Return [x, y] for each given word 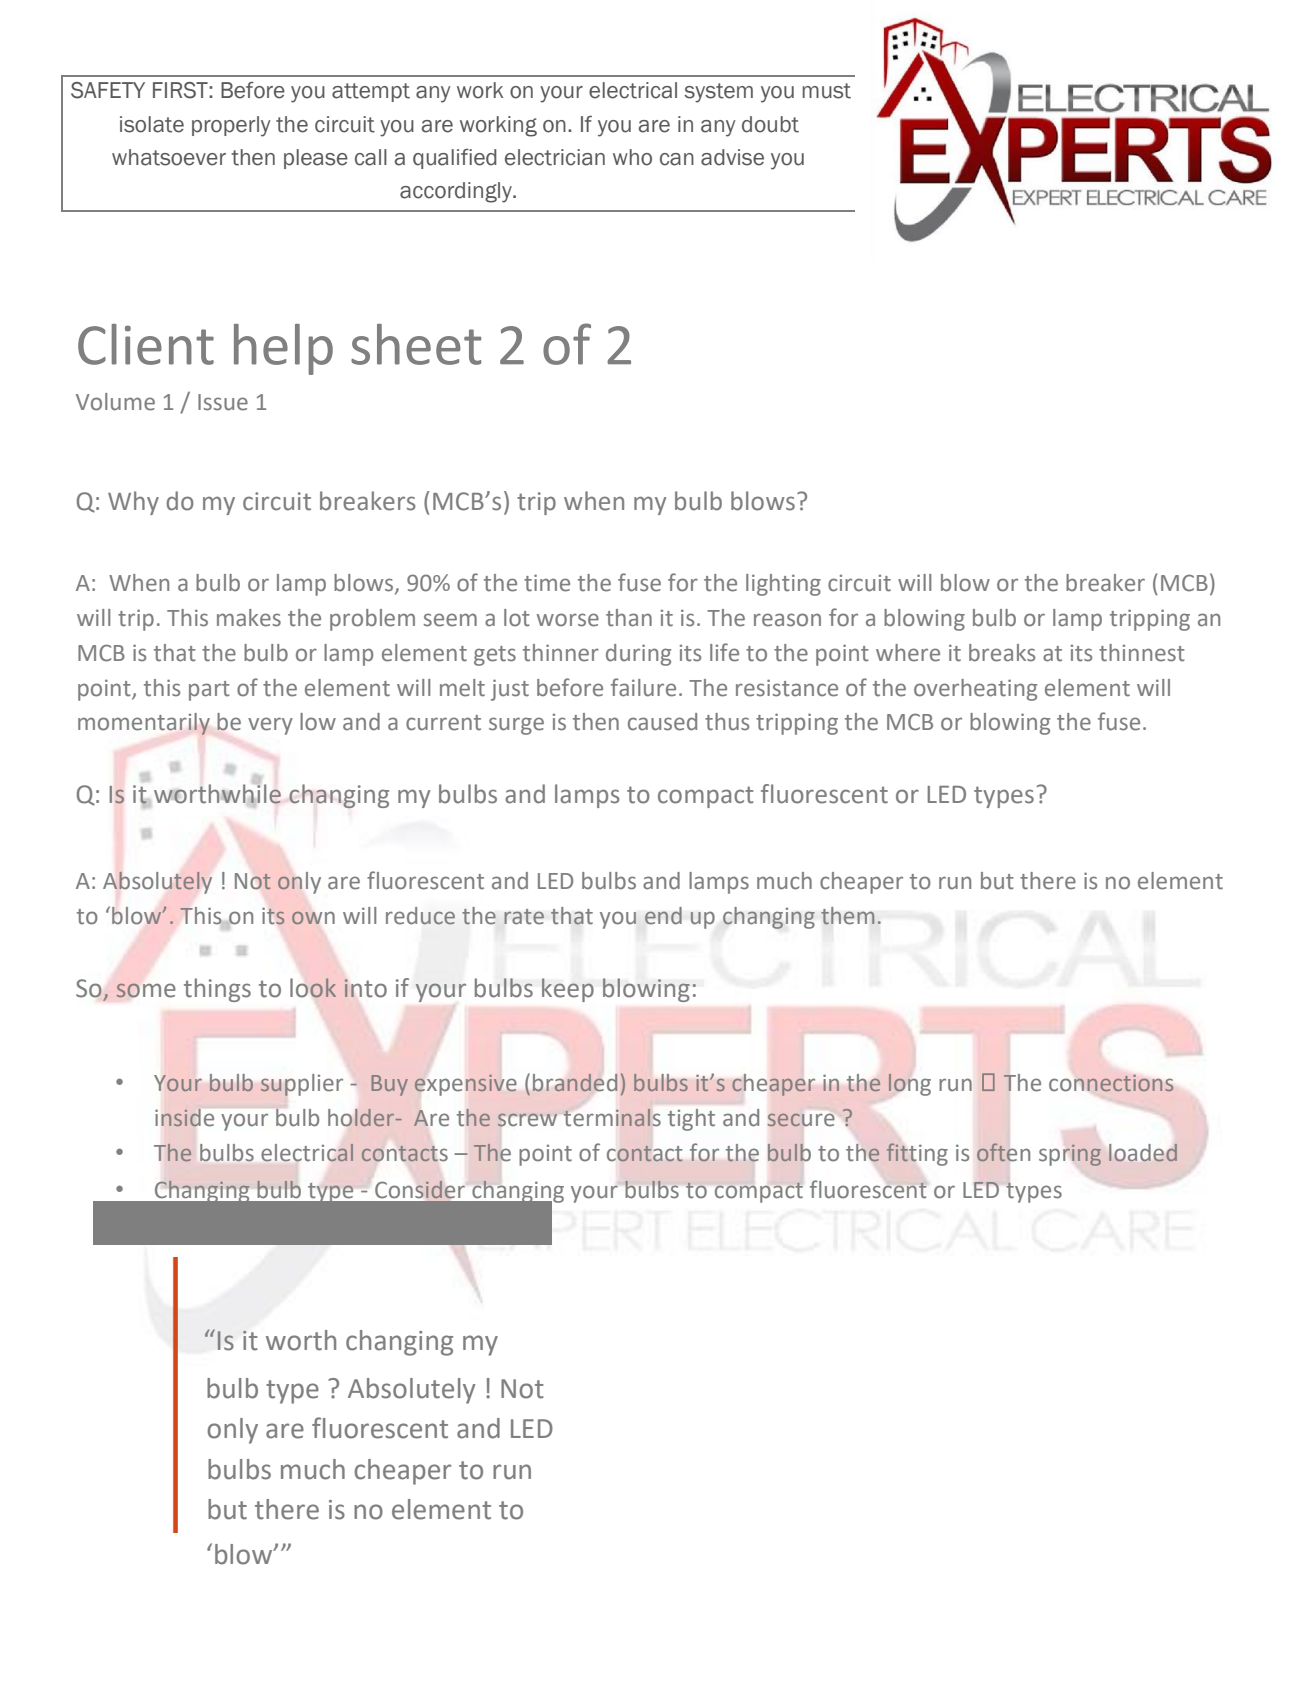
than [629, 618]
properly [231, 126]
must [827, 91]
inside [185, 1117]
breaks [1002, 653]
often [1003, 1152]
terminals [612, 1118]
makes [249, 618]
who [632, 157]
